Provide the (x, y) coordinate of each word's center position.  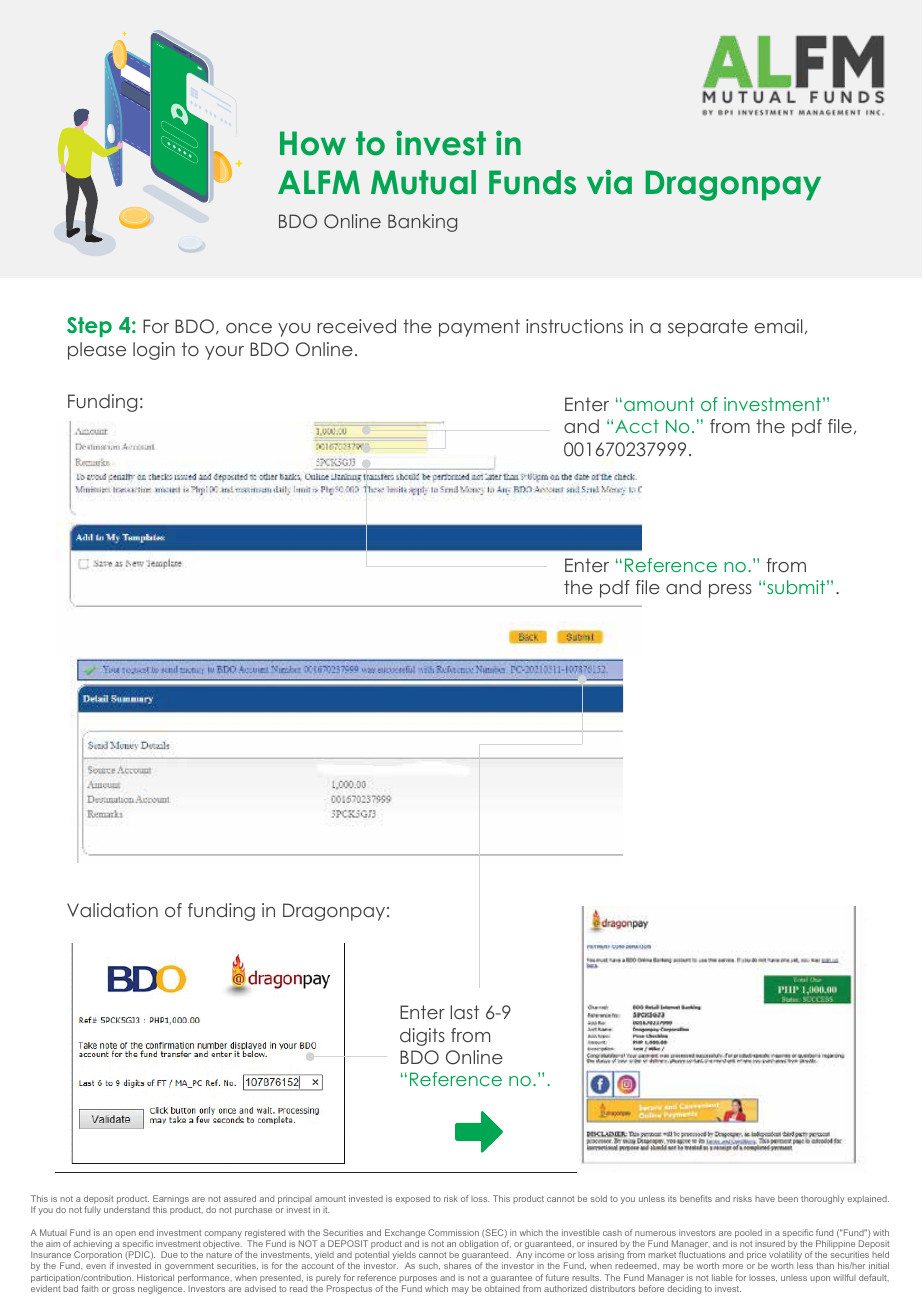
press (730, 591)
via (609, 182)
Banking (422, 223)
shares (457, 1265)
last (464, 1012)
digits (422, 1037)
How (313, 143)
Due (169, 1254)
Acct (637, 426)
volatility (785, 1257)
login (154, 351)
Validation (112, 910)
